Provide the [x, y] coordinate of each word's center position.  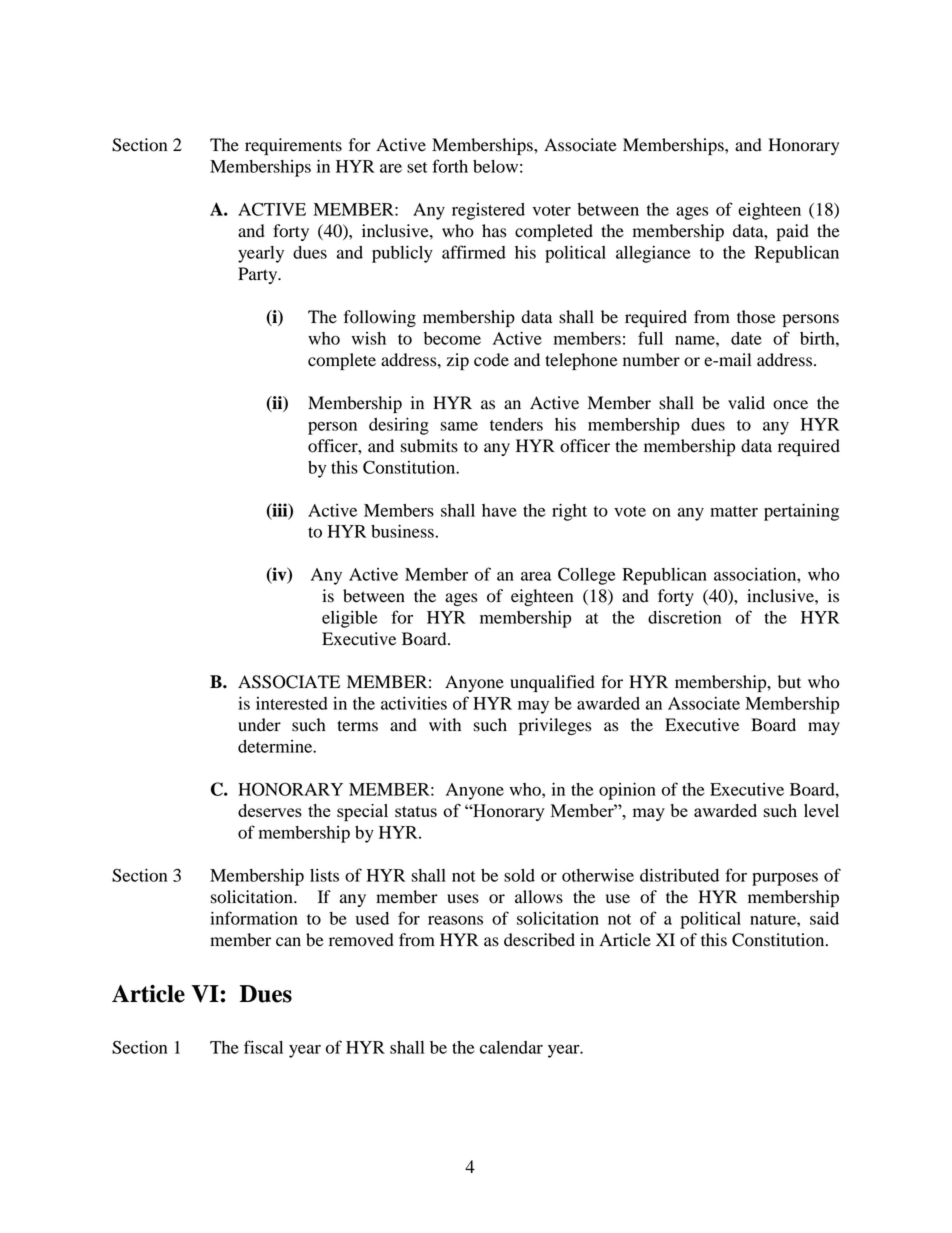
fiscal [263, 1047]
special [362, 813]
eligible [349, 619]
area [536, 576]
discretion [684, 617]
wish [369, 338]
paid [793, 232]
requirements [293, 146]
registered [488, 211]
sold [519, 875]
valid [746, 403]
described [539, 940]
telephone [581, 361]
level [821, 810]
